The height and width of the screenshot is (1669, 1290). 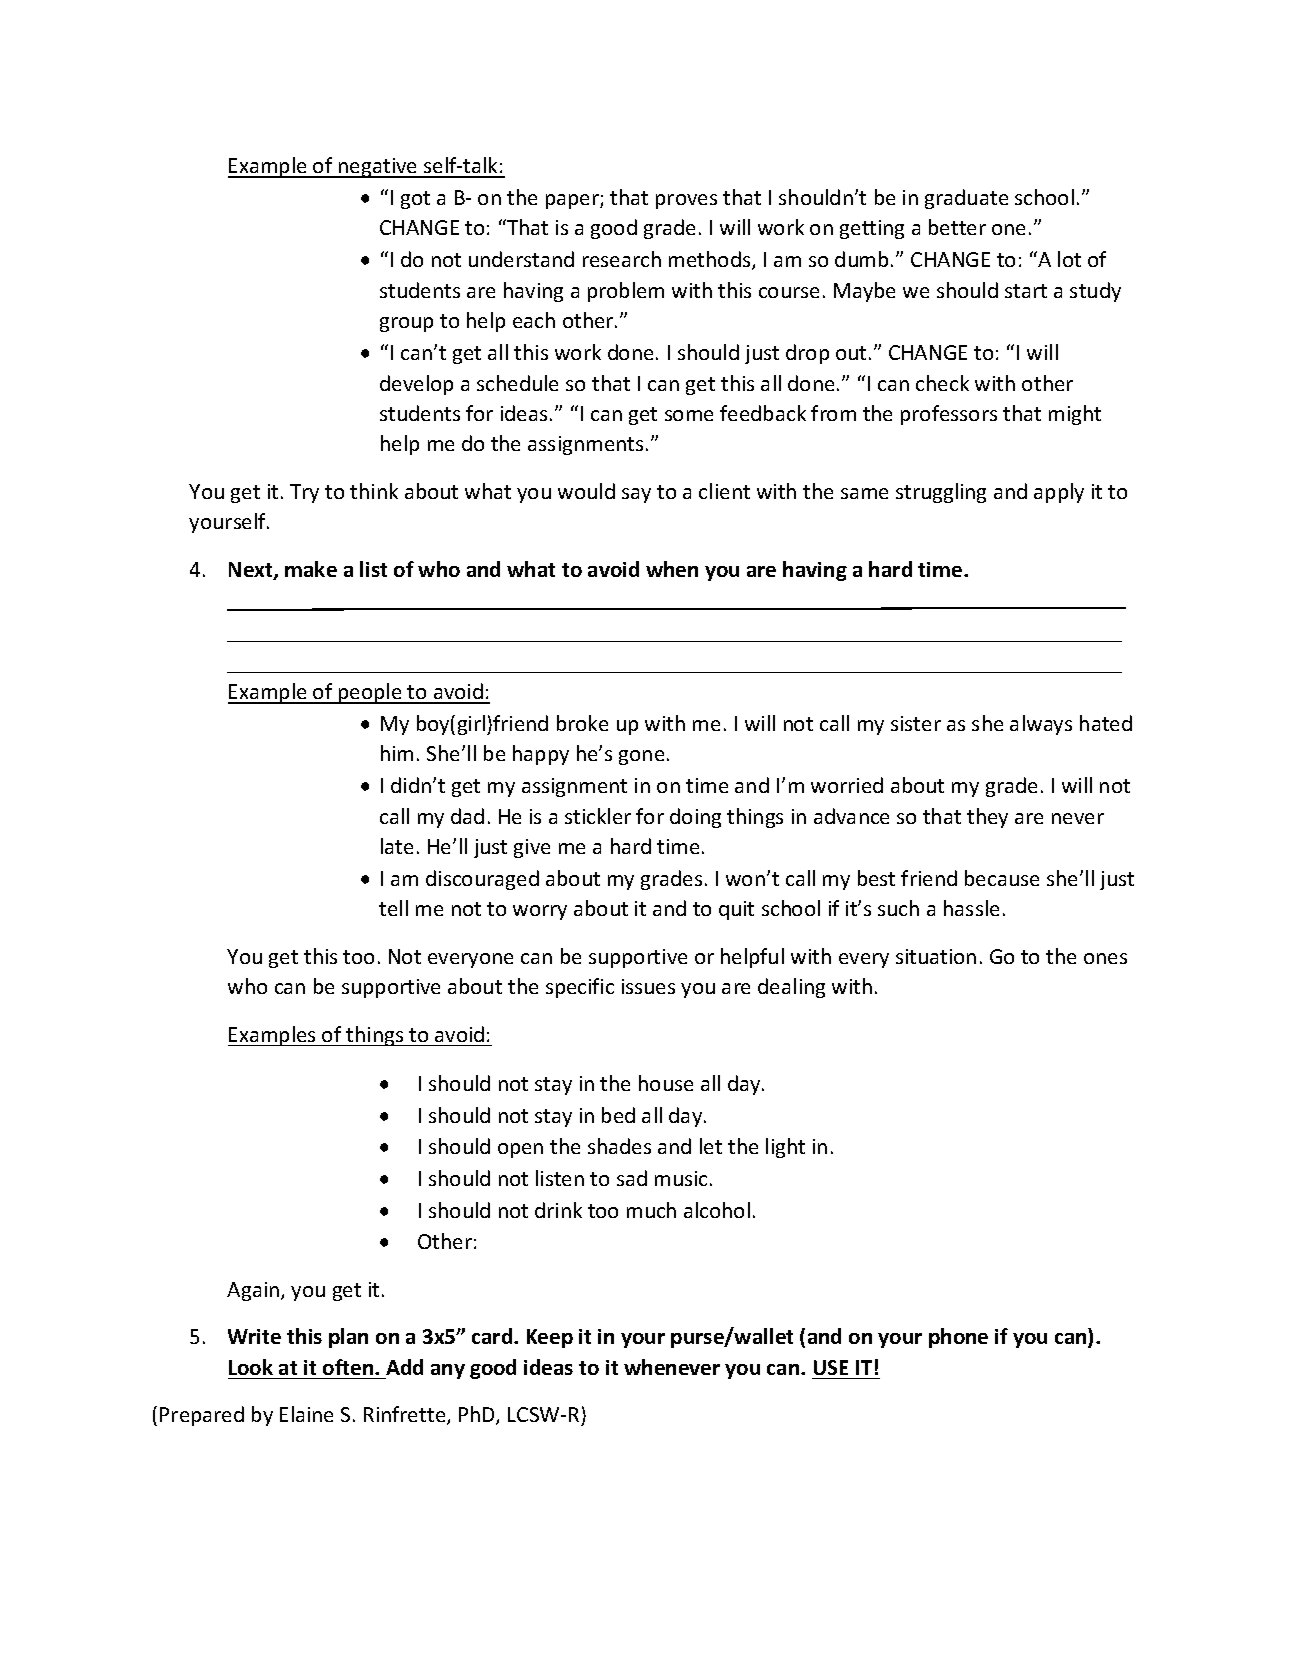 I want to click on graduate, so click(x=966, y=199).
